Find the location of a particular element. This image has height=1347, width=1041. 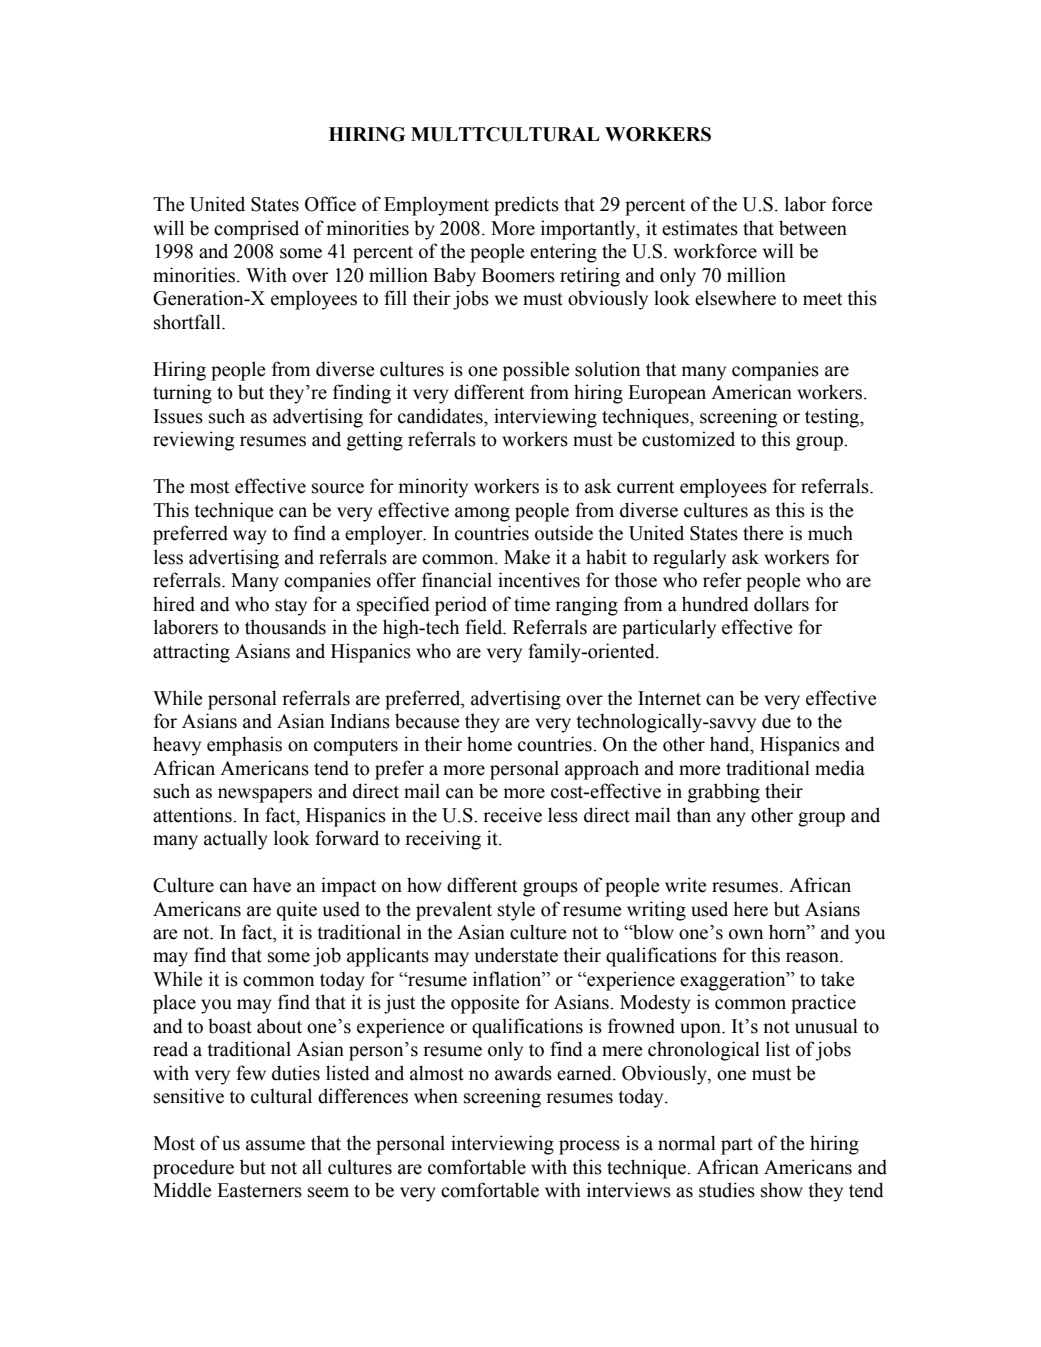

predicts is located at coordinates (526, 206).
